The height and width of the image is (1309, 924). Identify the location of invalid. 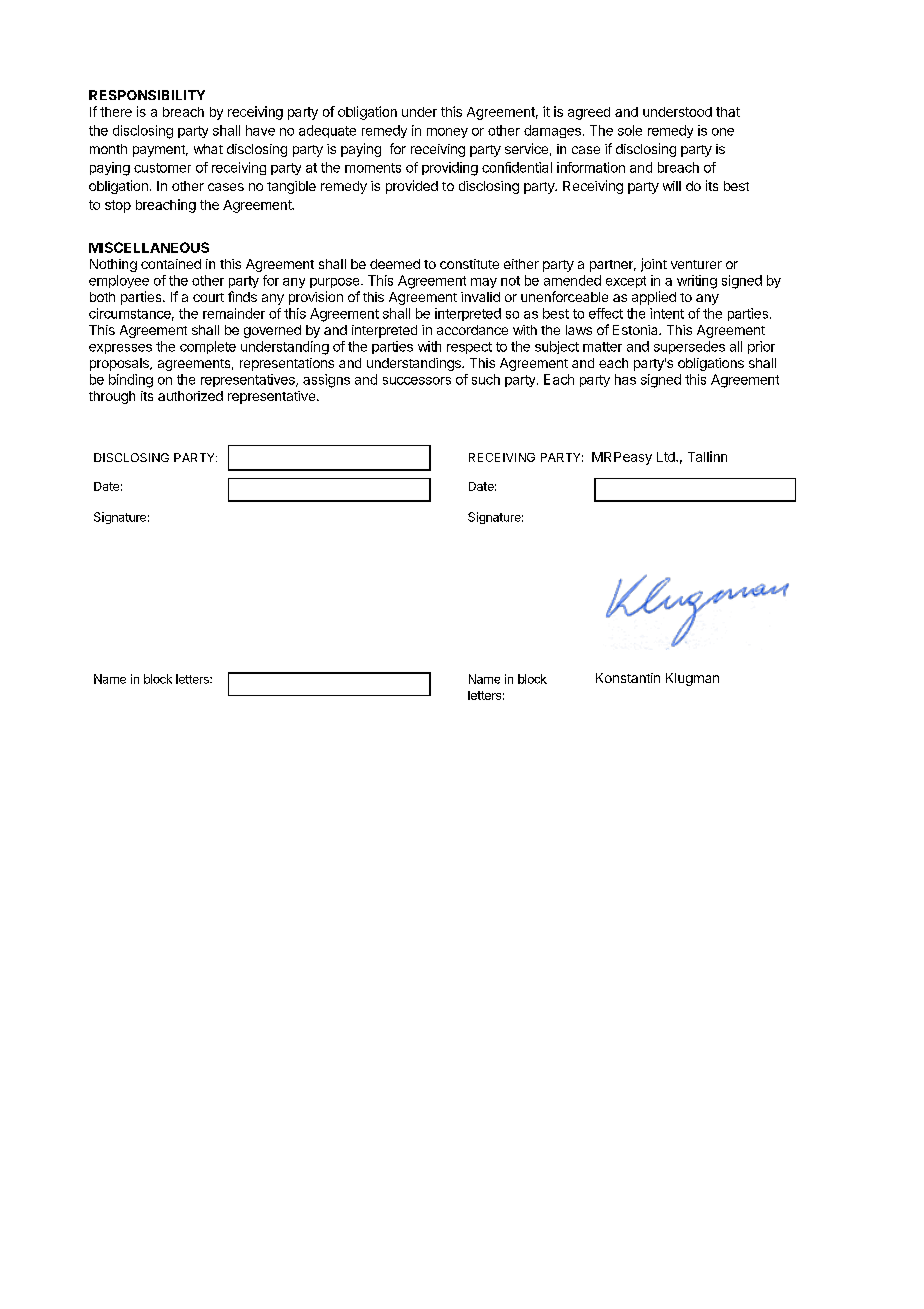
(480, 297).
